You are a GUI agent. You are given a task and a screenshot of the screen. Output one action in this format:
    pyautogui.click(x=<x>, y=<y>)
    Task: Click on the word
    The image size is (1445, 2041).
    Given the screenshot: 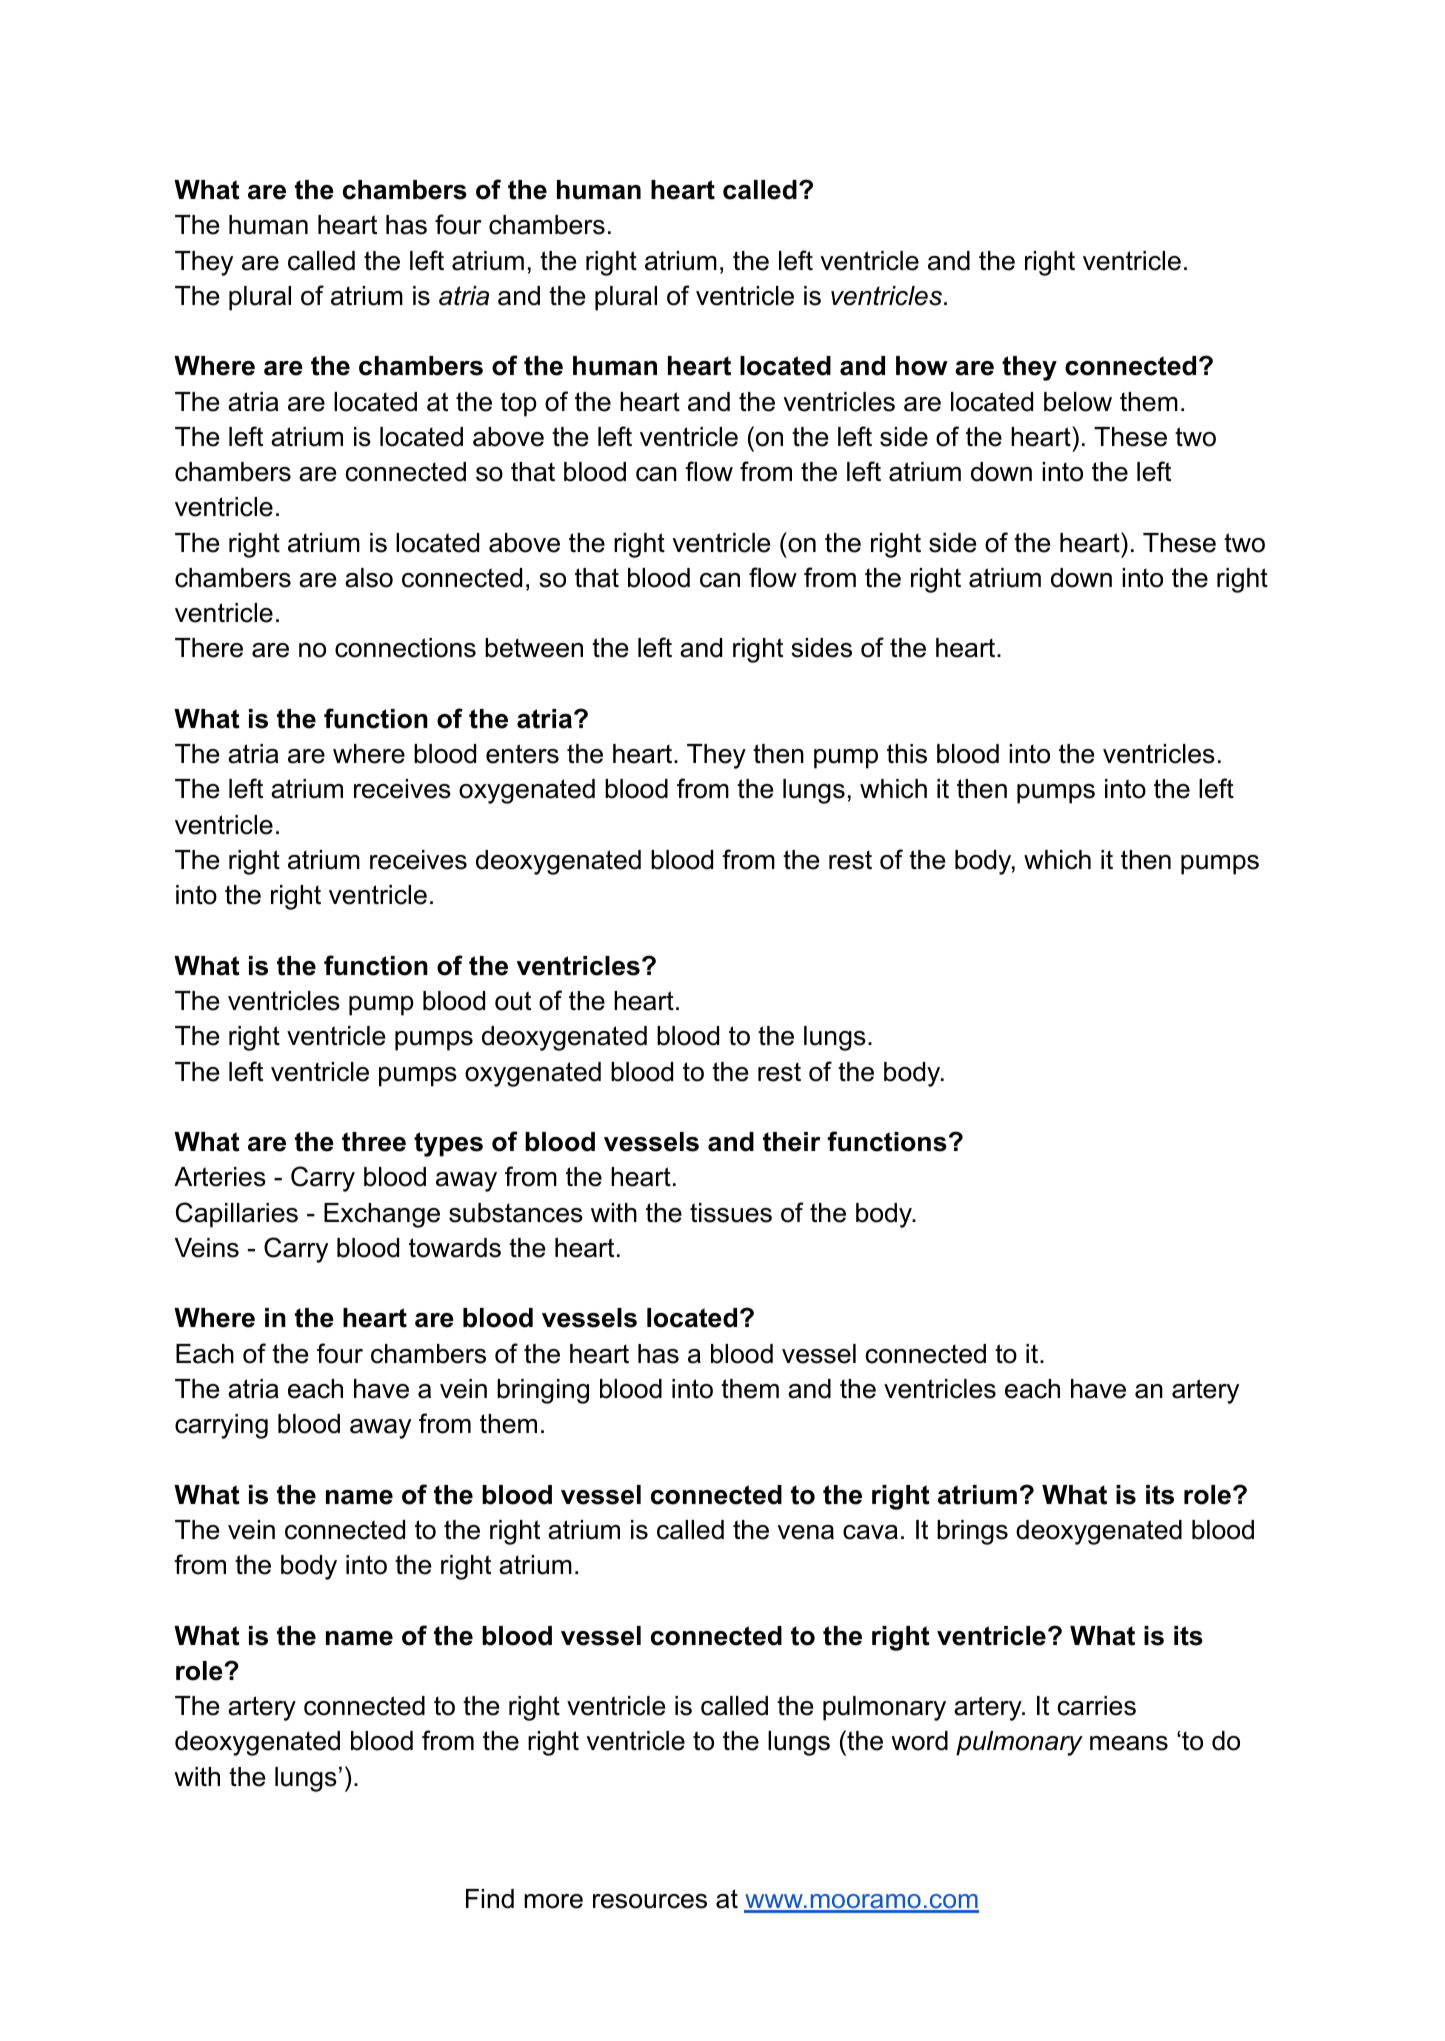 What is the action you would take?
    pyautogui.click(x=919, y=1741)
